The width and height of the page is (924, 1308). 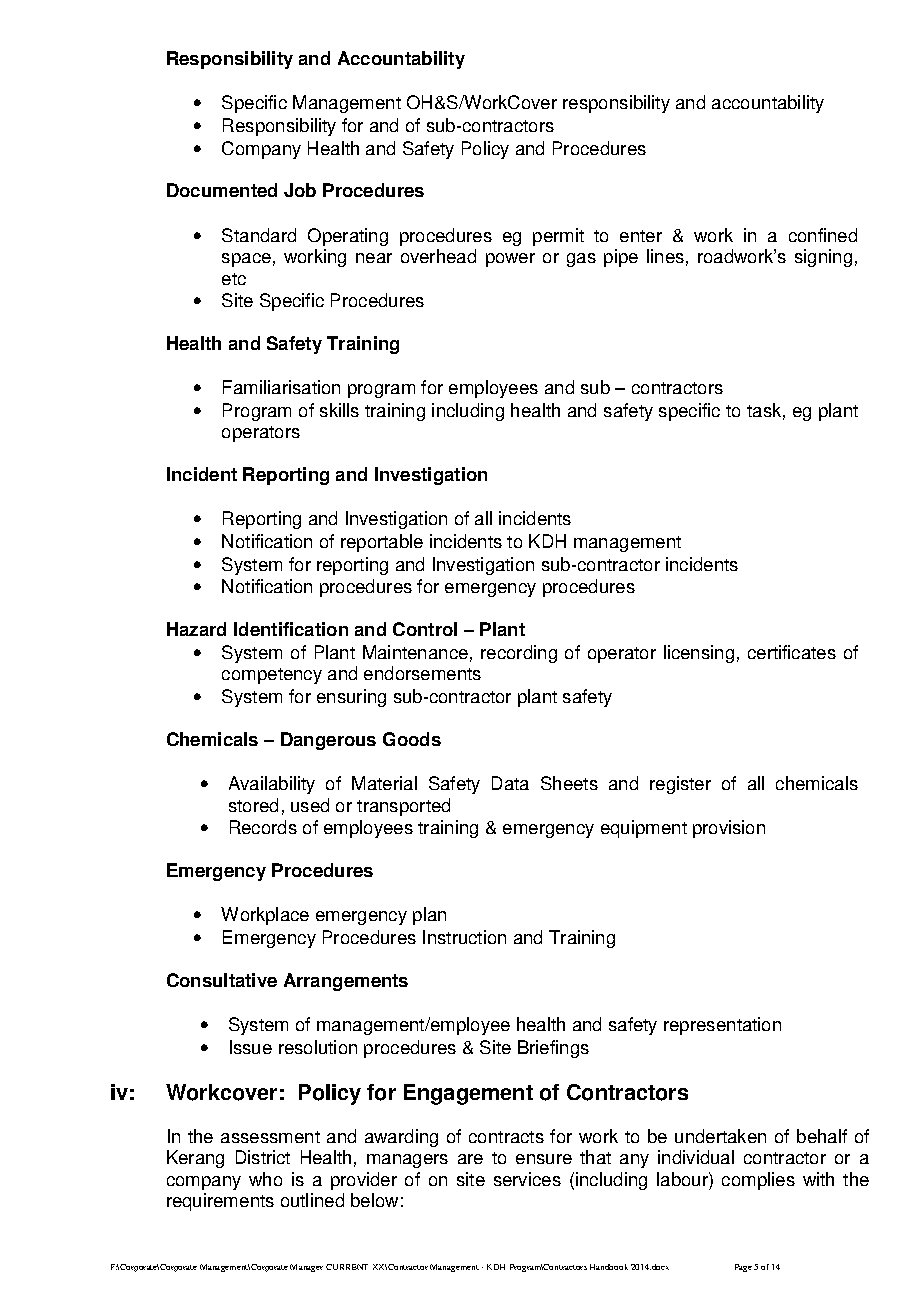 What do you see at coordinates (312, 1200) in the page?
I see `outlined` at bounding box center [312, 1200].
